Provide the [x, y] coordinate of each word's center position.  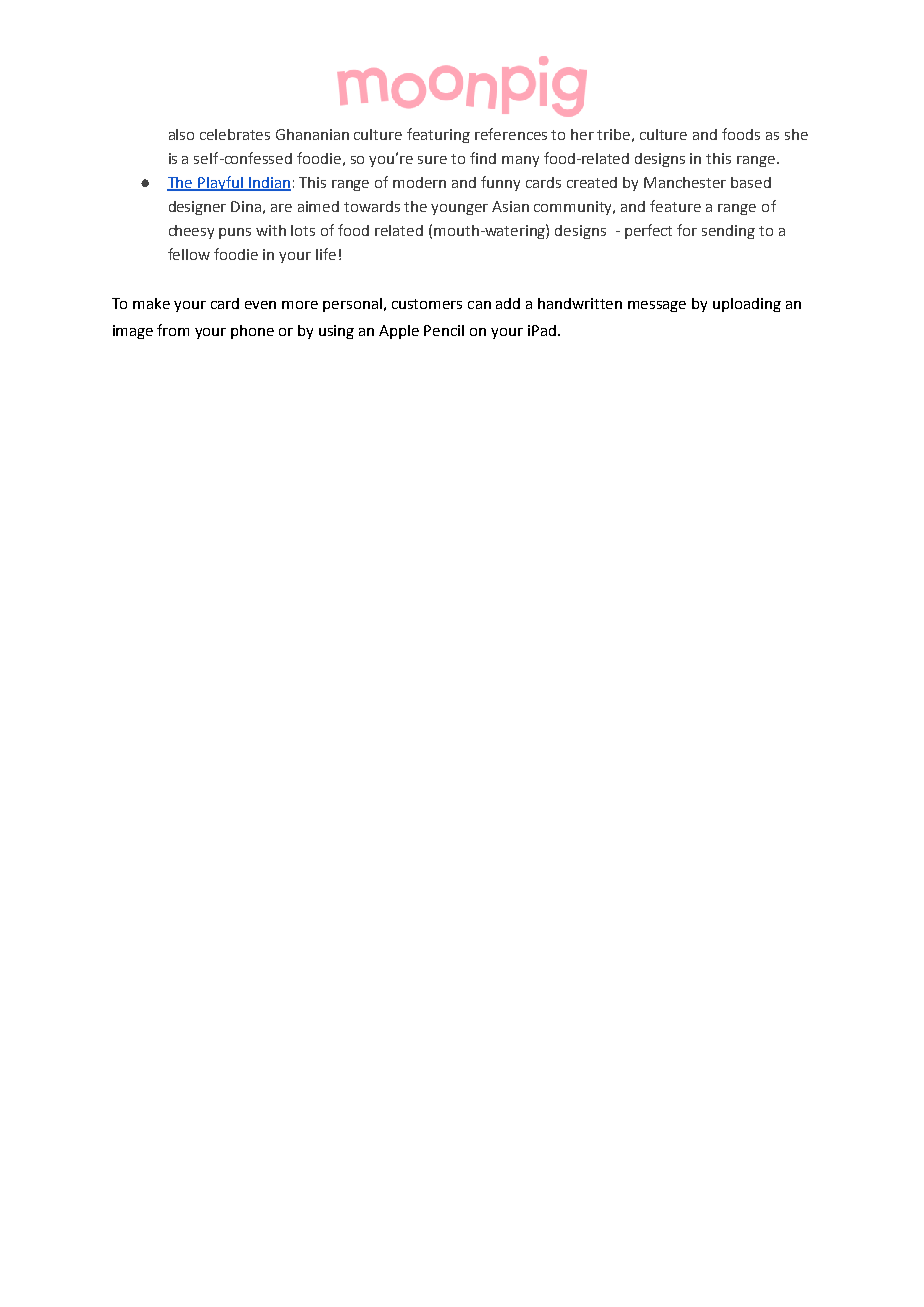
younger [459, 209]
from [173, 330]
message [657, 306]
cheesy [191, 232]
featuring [438, 135]
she [796, 134]
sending [728, 232]
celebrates [235, 134]
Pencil [444, 330]
